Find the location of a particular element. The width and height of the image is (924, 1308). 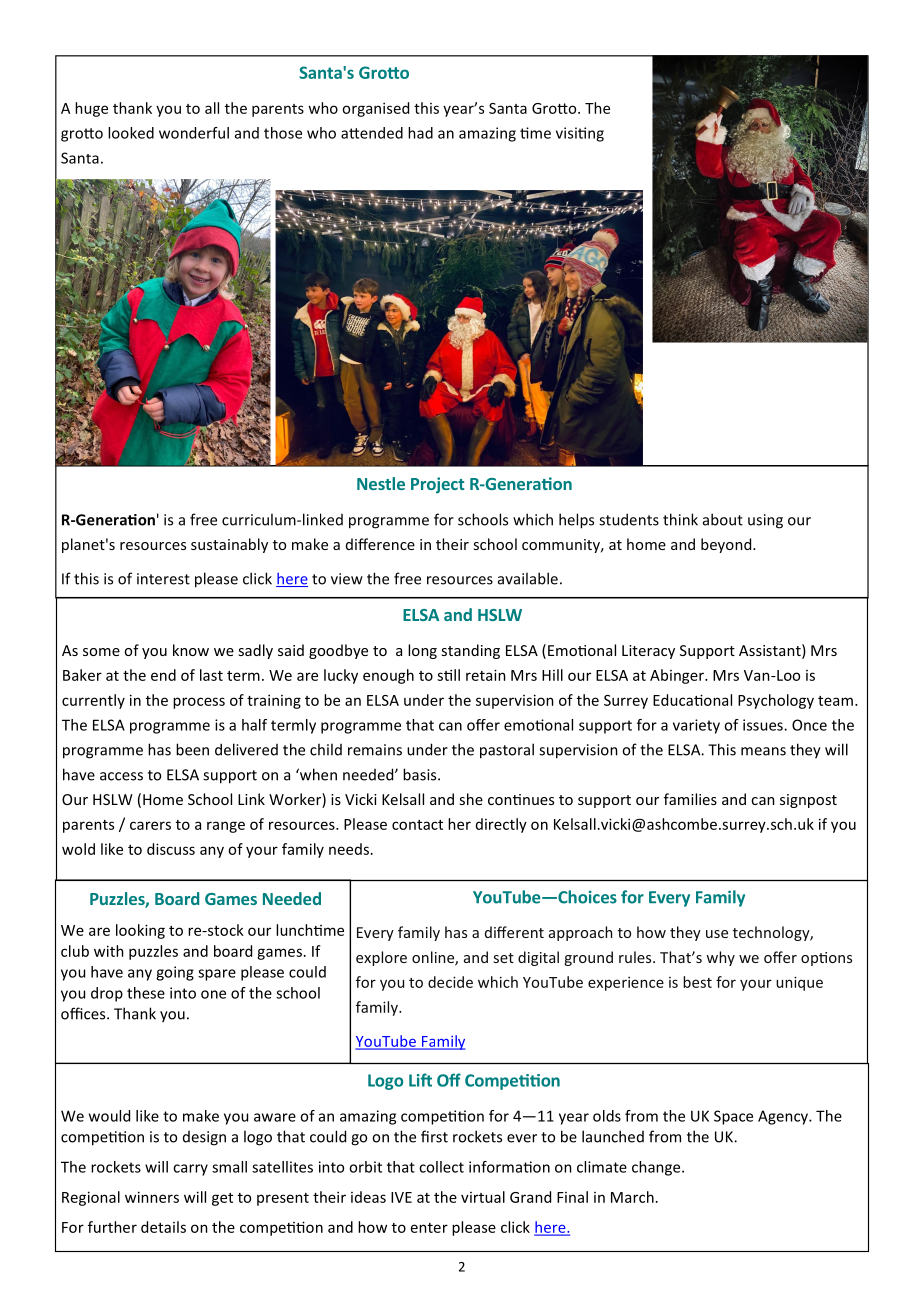

wonderful is located at coordinates (194, 133).
